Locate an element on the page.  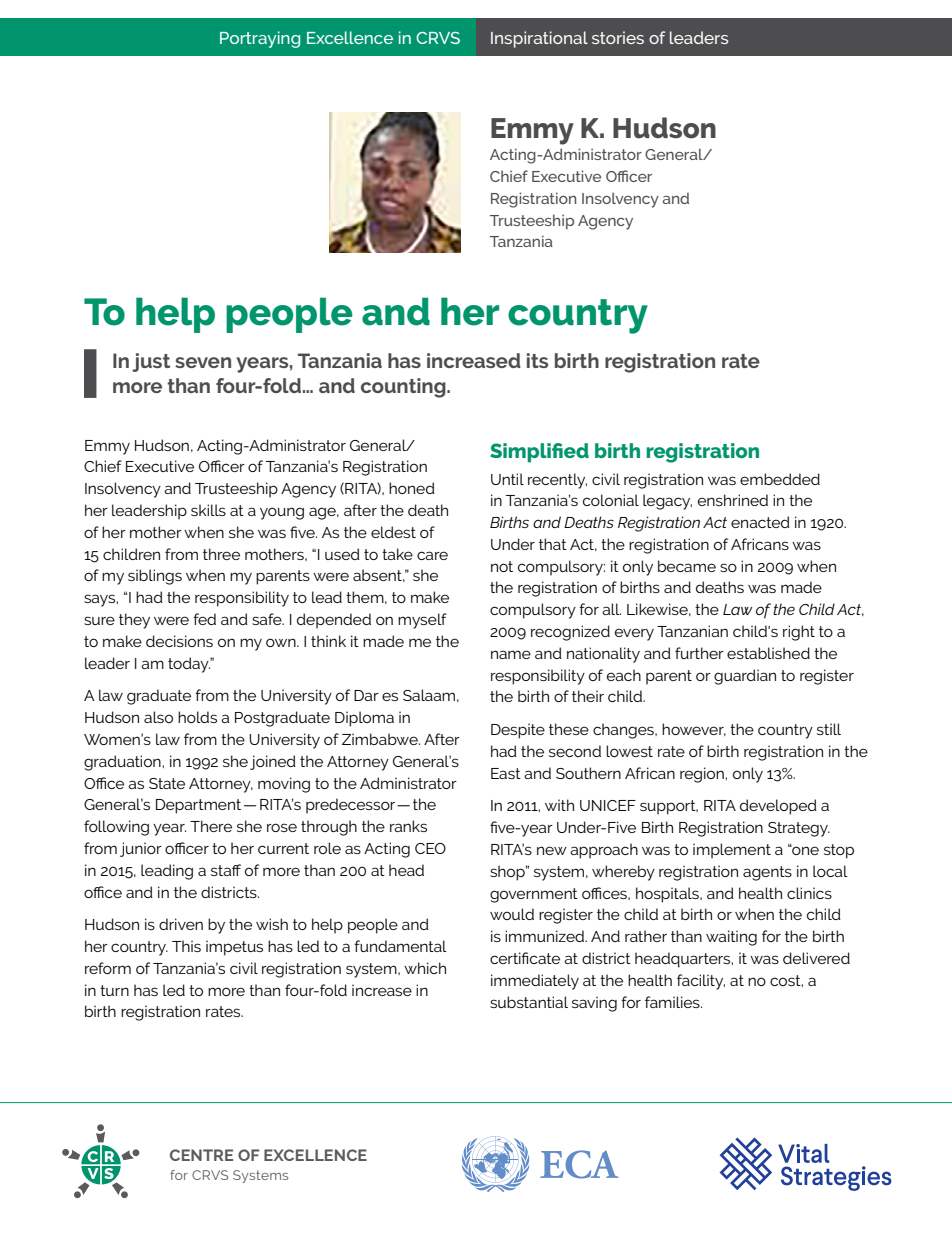
fed is located at coordinates (204, 619).
